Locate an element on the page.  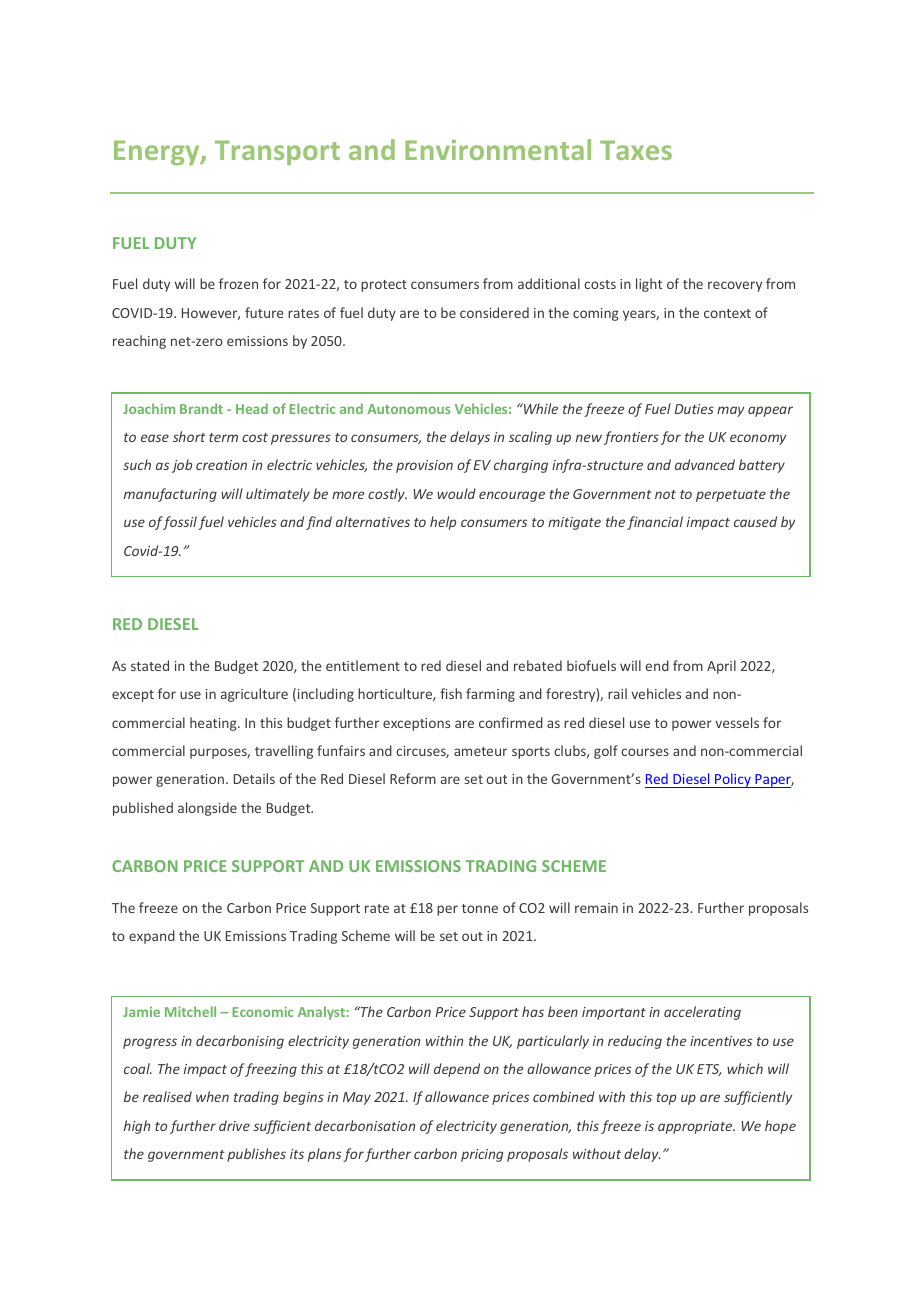
appropriate is located at coordinates (696, 1127).
